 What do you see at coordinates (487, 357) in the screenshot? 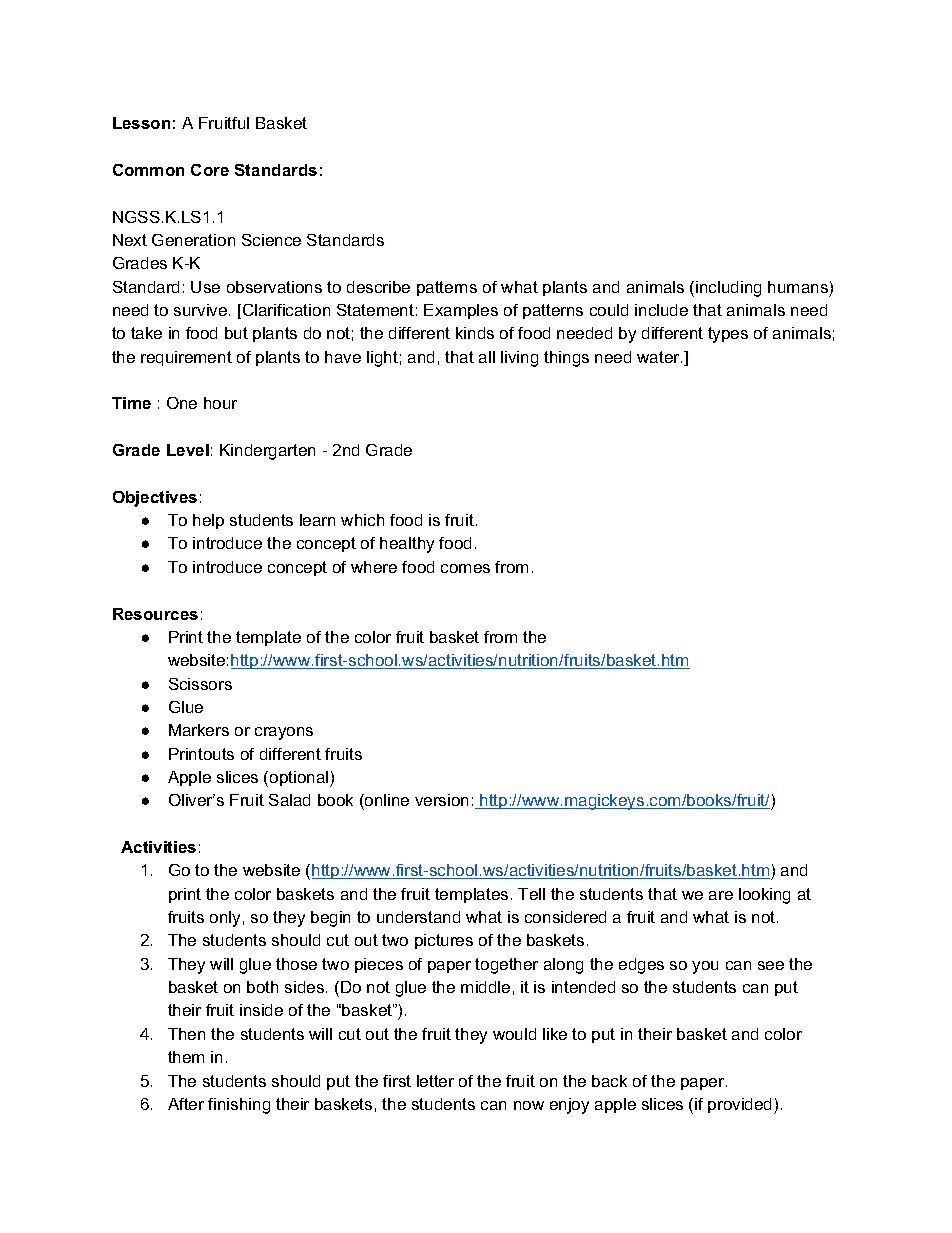
I see `all` at bounding box center [487, 357].
